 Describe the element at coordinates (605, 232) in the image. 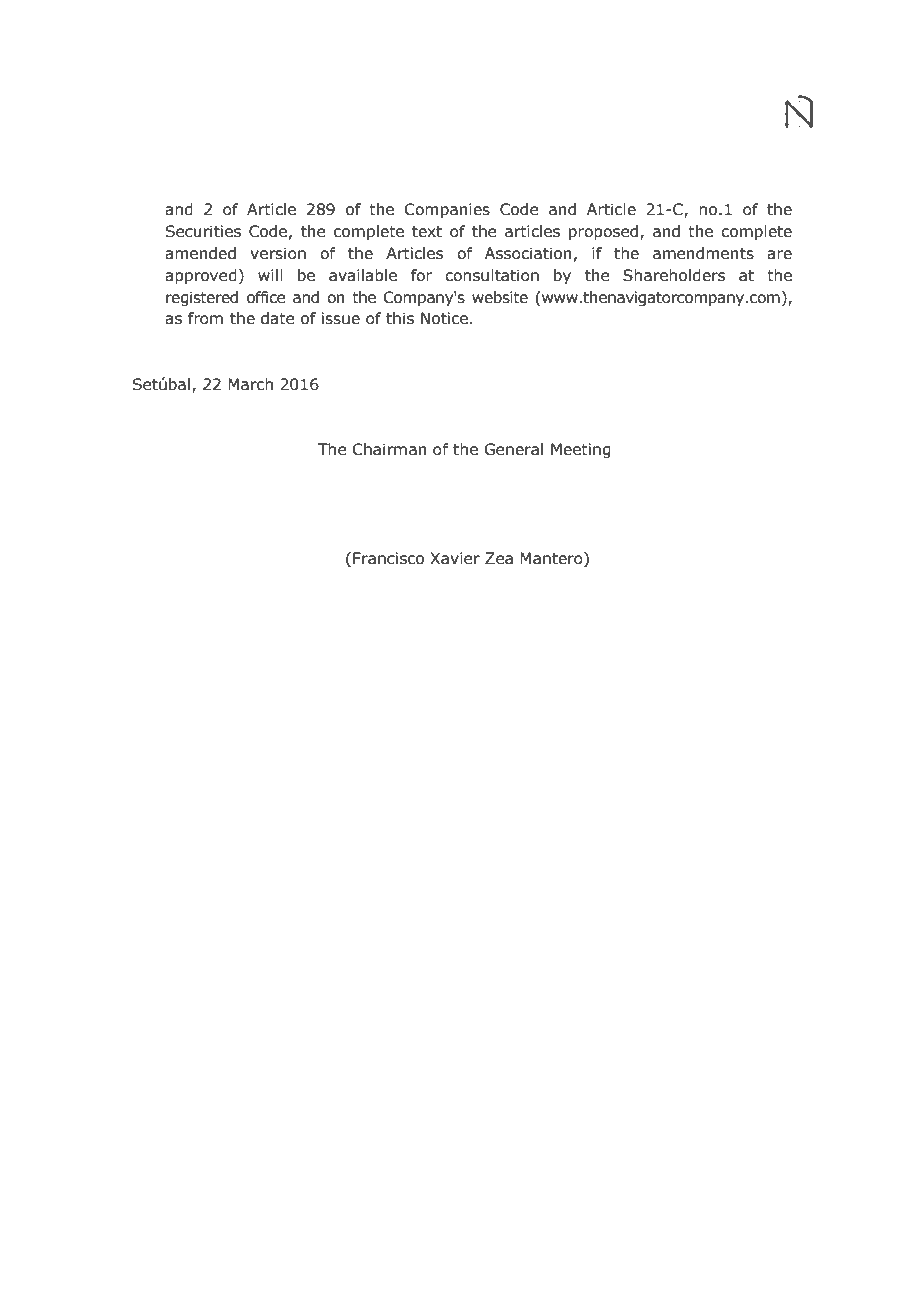

I see `proposed` at that location.
